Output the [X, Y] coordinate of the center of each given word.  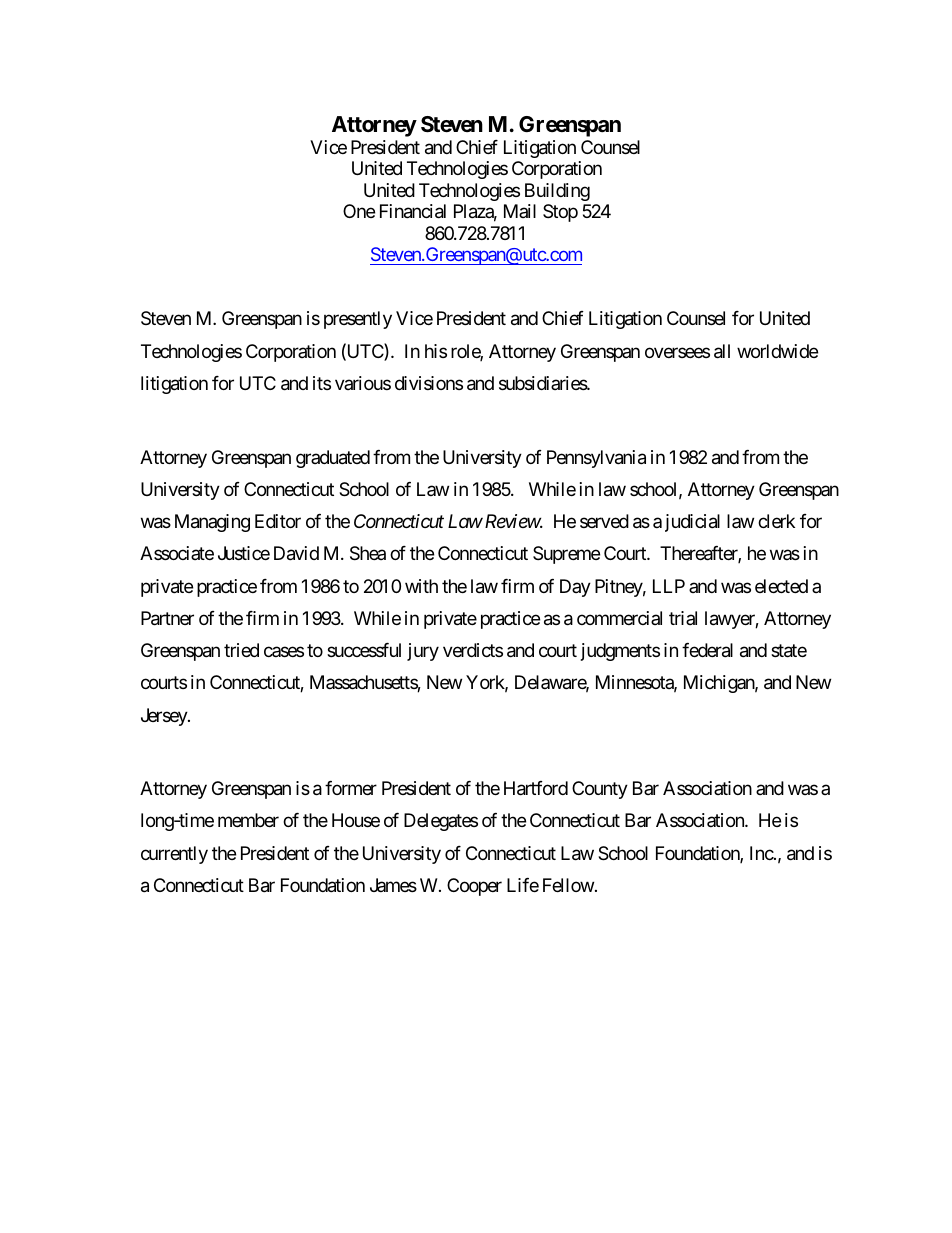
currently [174, 855]
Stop [560, 213]
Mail [520, 211]
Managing [212, 523]
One [359, 211]
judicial [692, 523]
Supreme [566, 555]
